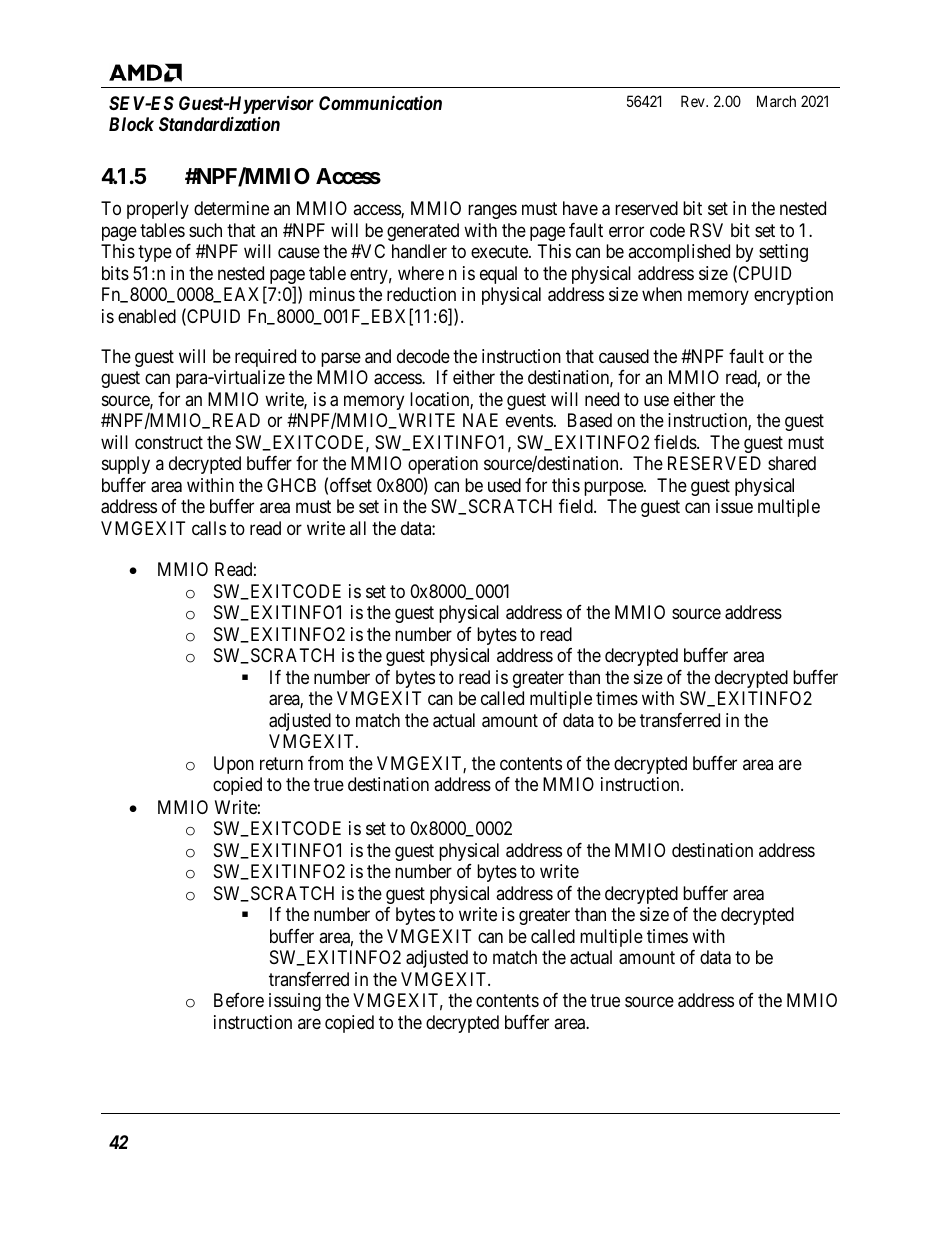  I want to click on Upon, so click(234, 765).
